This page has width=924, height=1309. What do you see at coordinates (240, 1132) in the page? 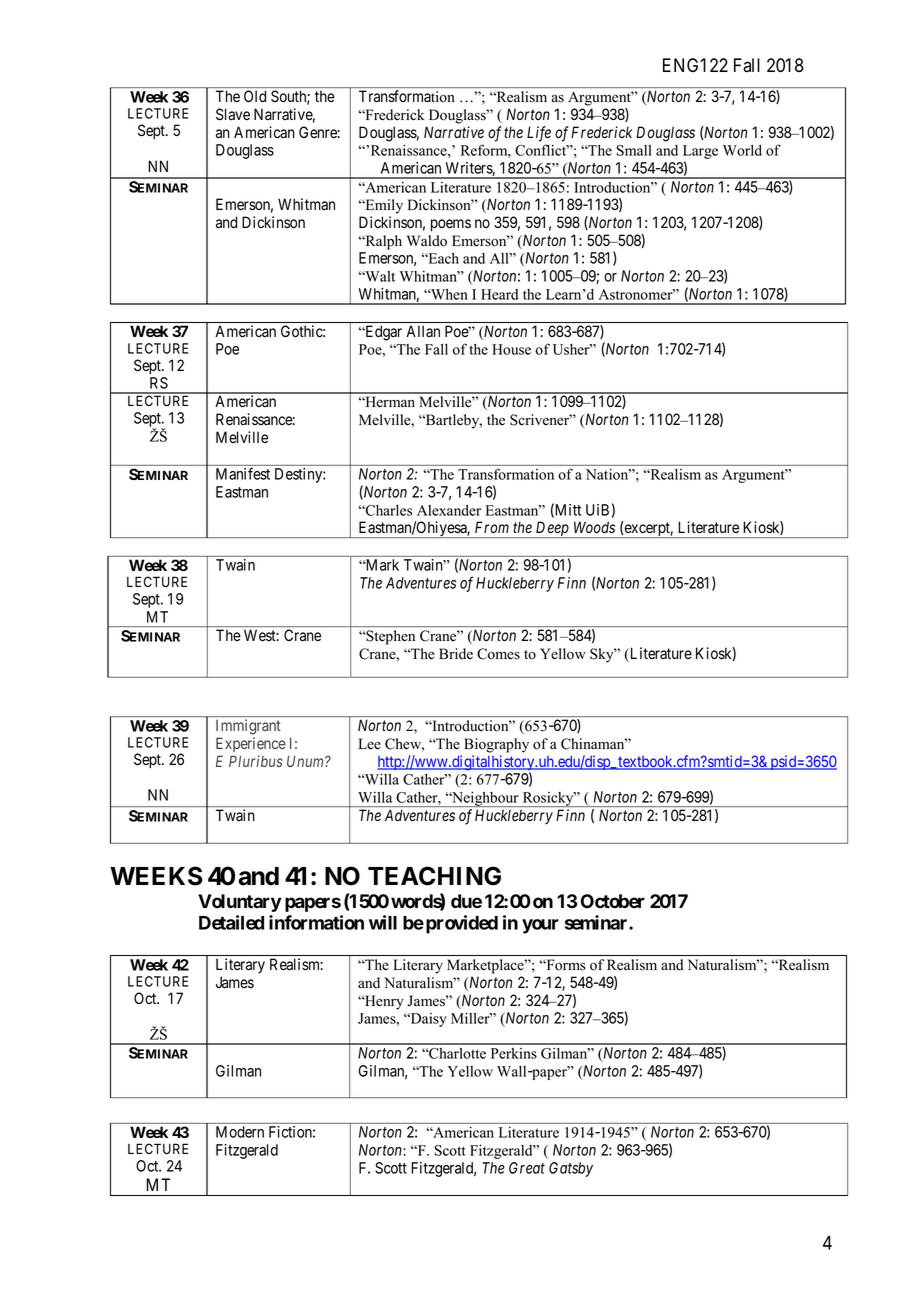
I see `Modern` at bounding box center [240, 1132].
